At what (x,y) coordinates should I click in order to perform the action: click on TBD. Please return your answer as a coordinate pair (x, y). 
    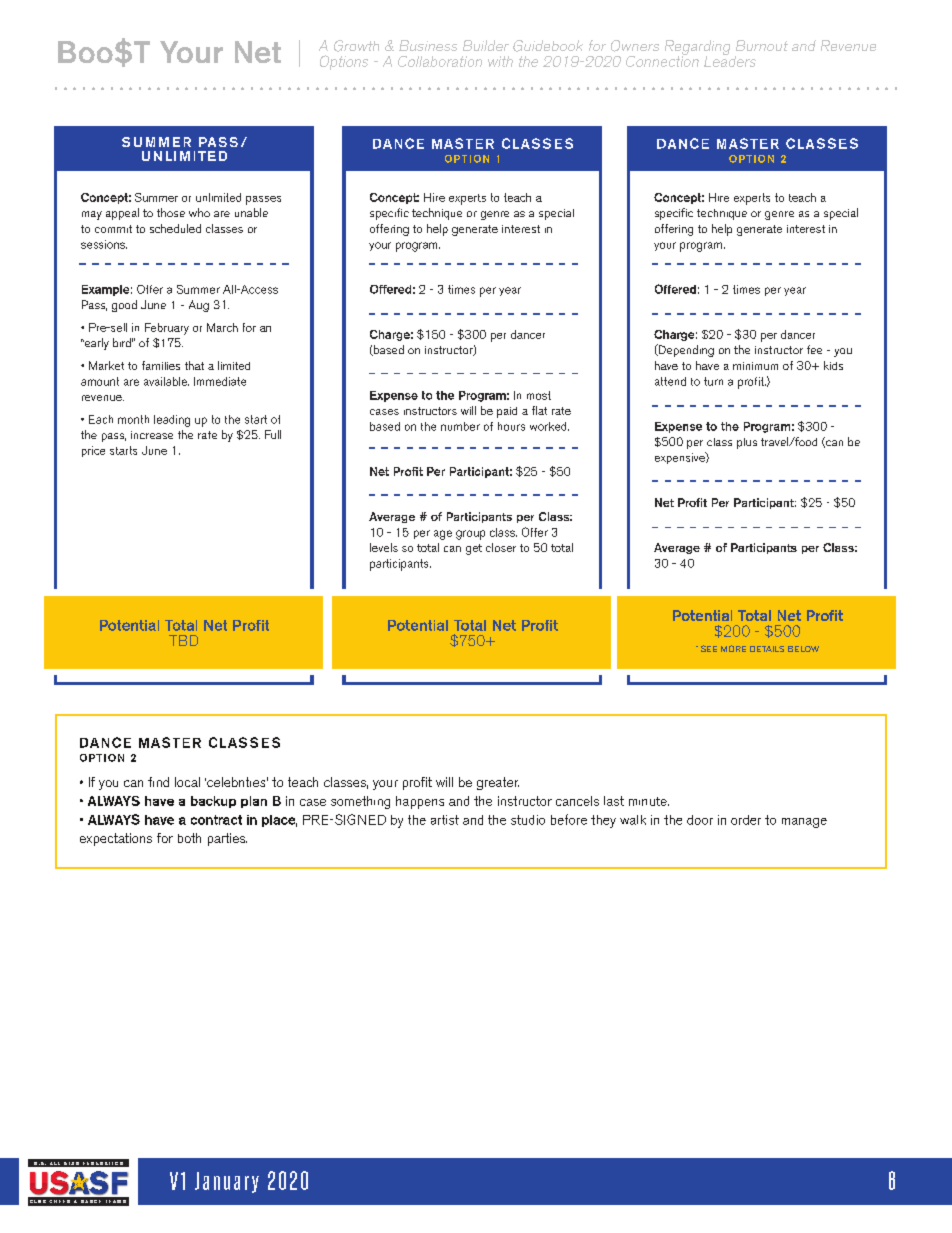
    Looking at the image, I should click on (183, 640).
